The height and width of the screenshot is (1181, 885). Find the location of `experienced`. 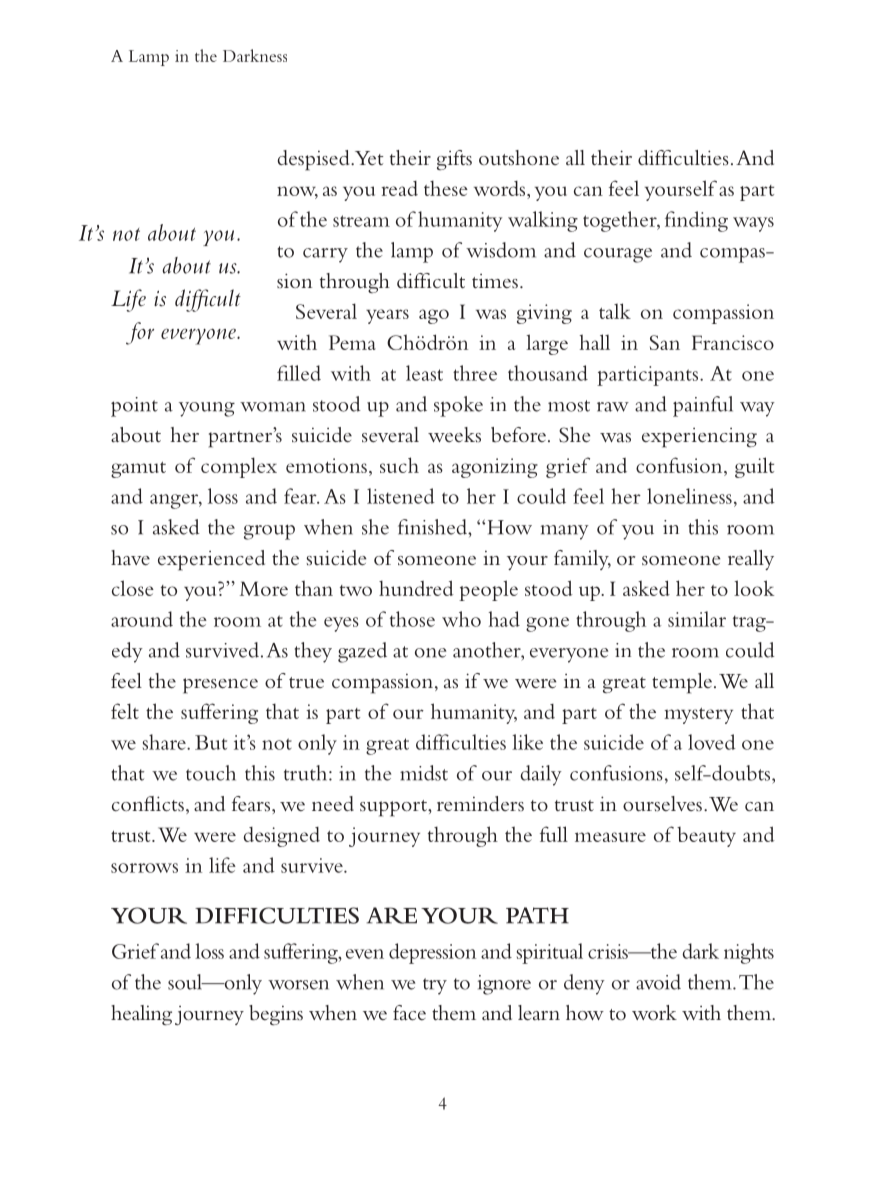

experienced is located at coordinates (211, 560).
